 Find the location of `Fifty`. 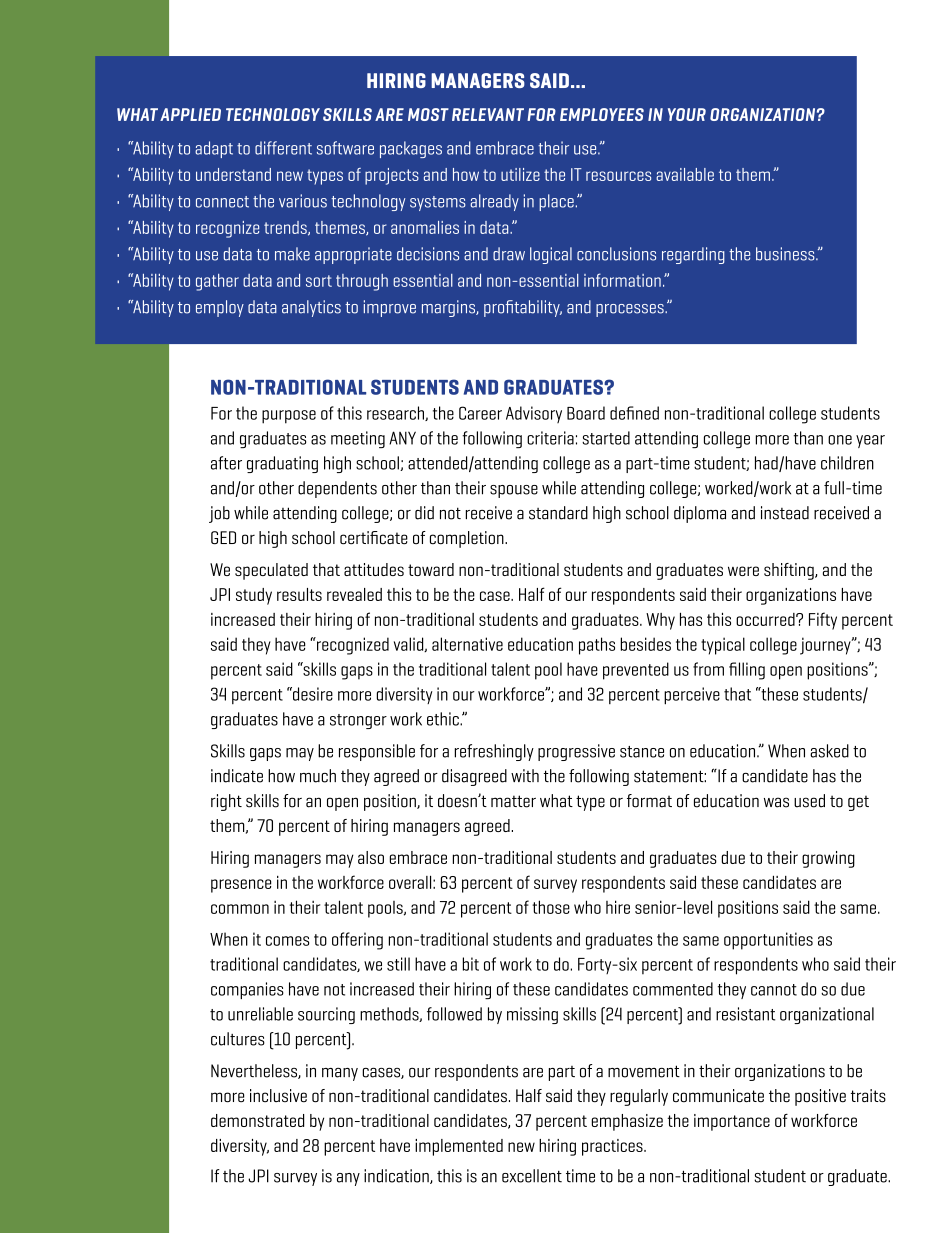

Fifty is located at coordinates (823, 621).
